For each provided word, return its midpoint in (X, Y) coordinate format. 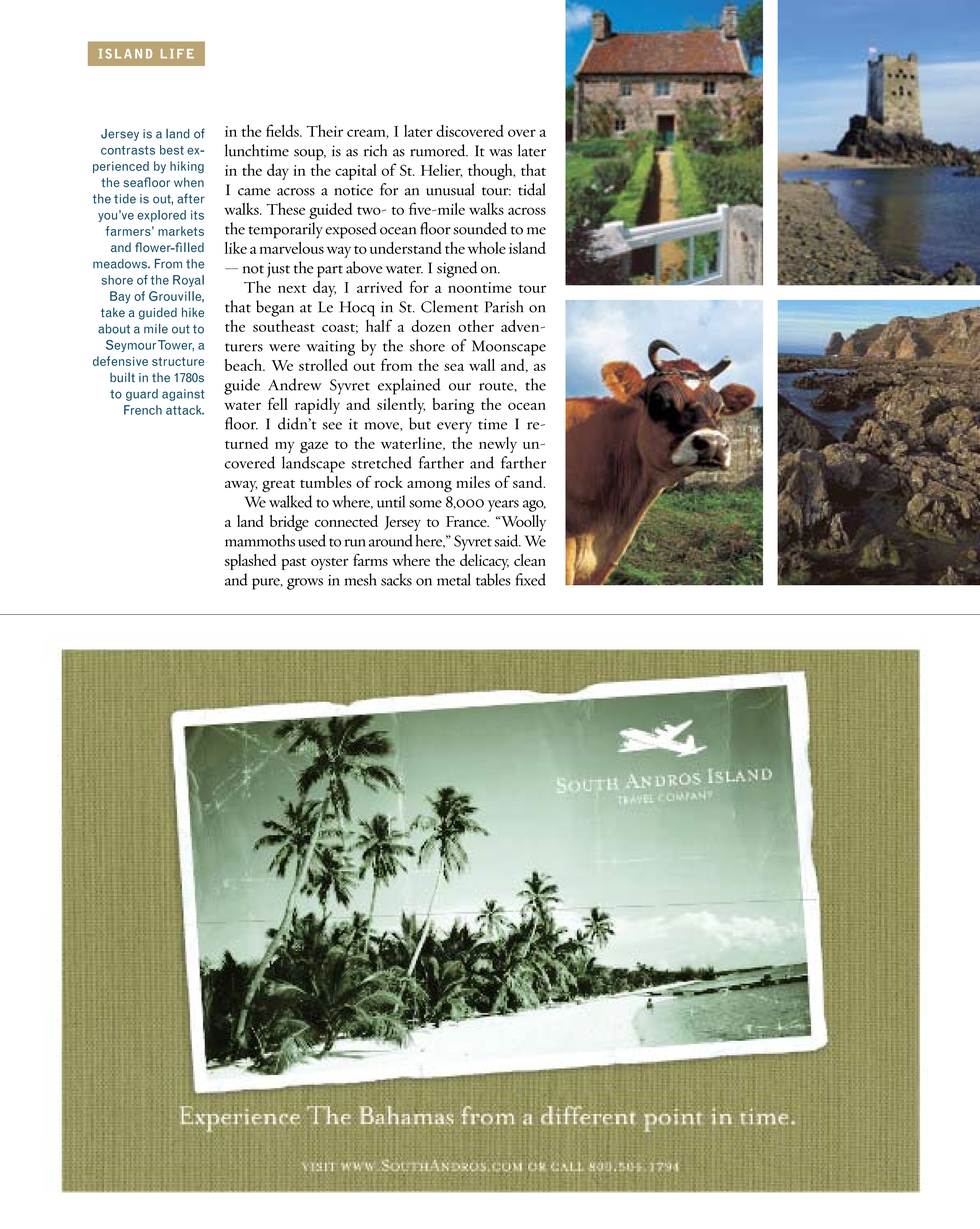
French (143, 410)
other (476, 326)
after (190, 198)
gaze (314, 447)
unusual (450, 189)
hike (193, 312)
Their (325, 131)
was (500, 153)
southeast (284, 326)
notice (353, 190)
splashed (250, 562)
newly (498, 445)
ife (182, 54)
